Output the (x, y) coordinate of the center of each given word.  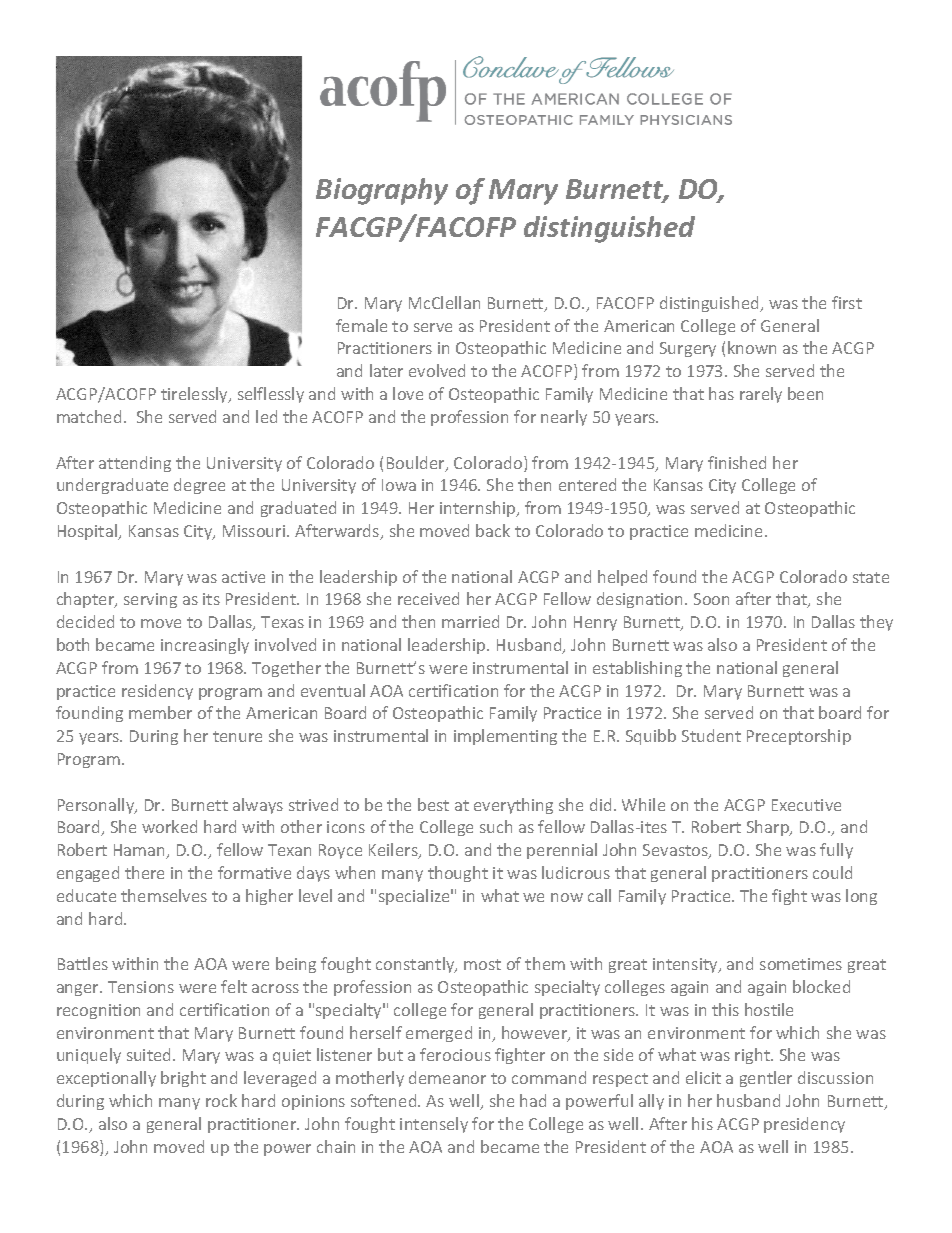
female (361, 325)
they (876, 623)
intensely (434, 1125)
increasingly (205, 646)
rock (221, 1100)
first (847, 302)
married (470, 621)
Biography (382, 191)
